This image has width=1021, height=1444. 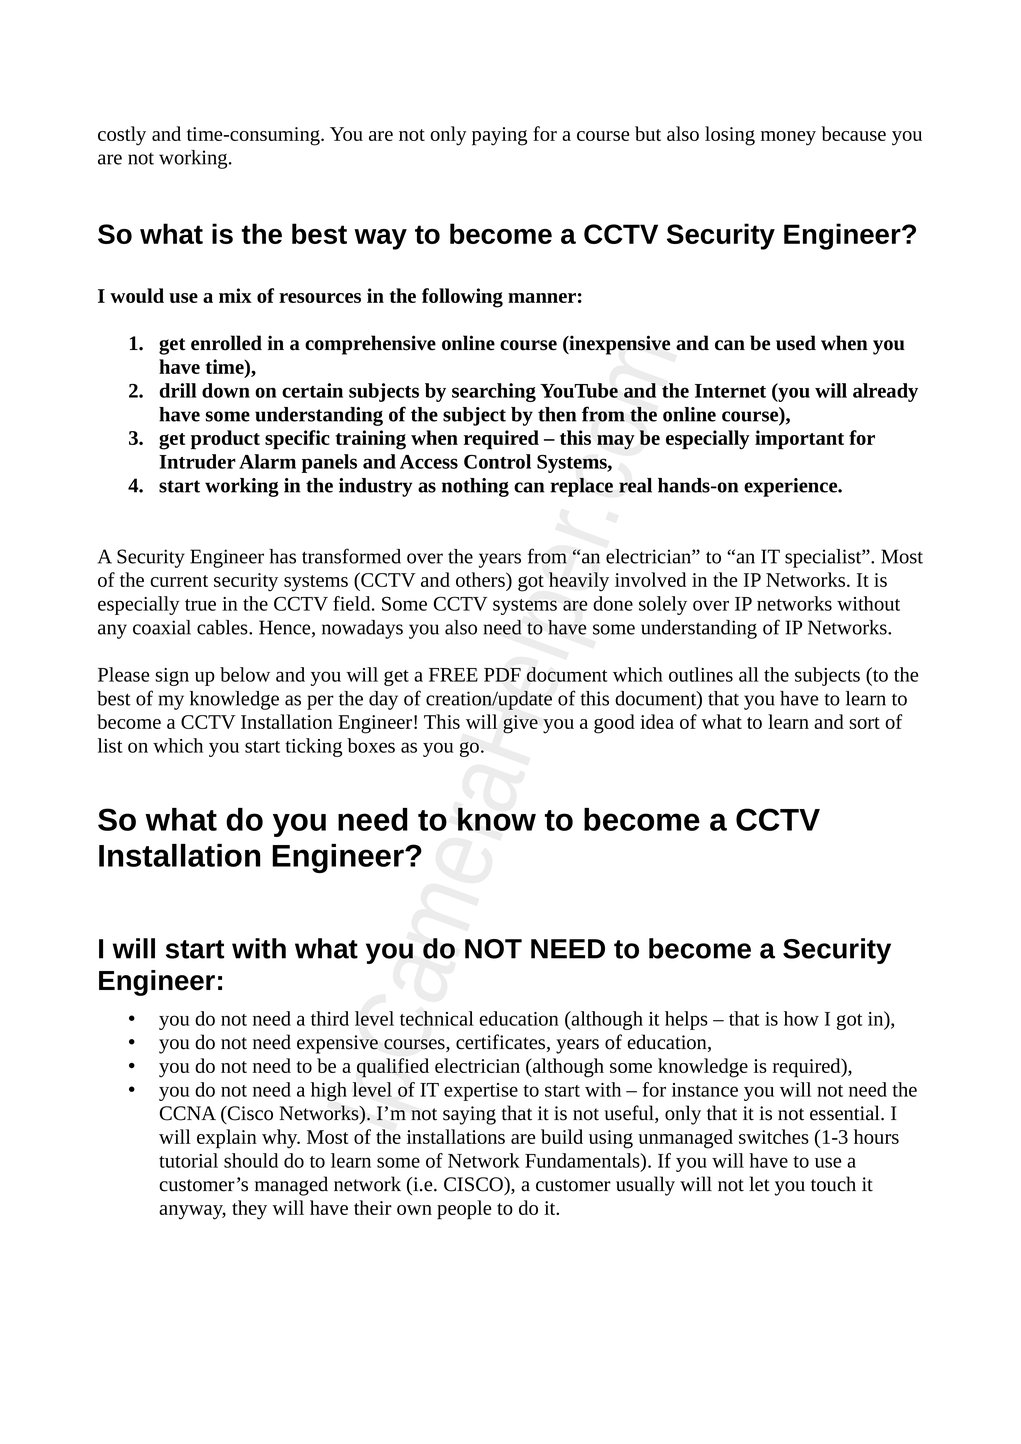 I want to click on Intruder, so click(x=197, y=461).
